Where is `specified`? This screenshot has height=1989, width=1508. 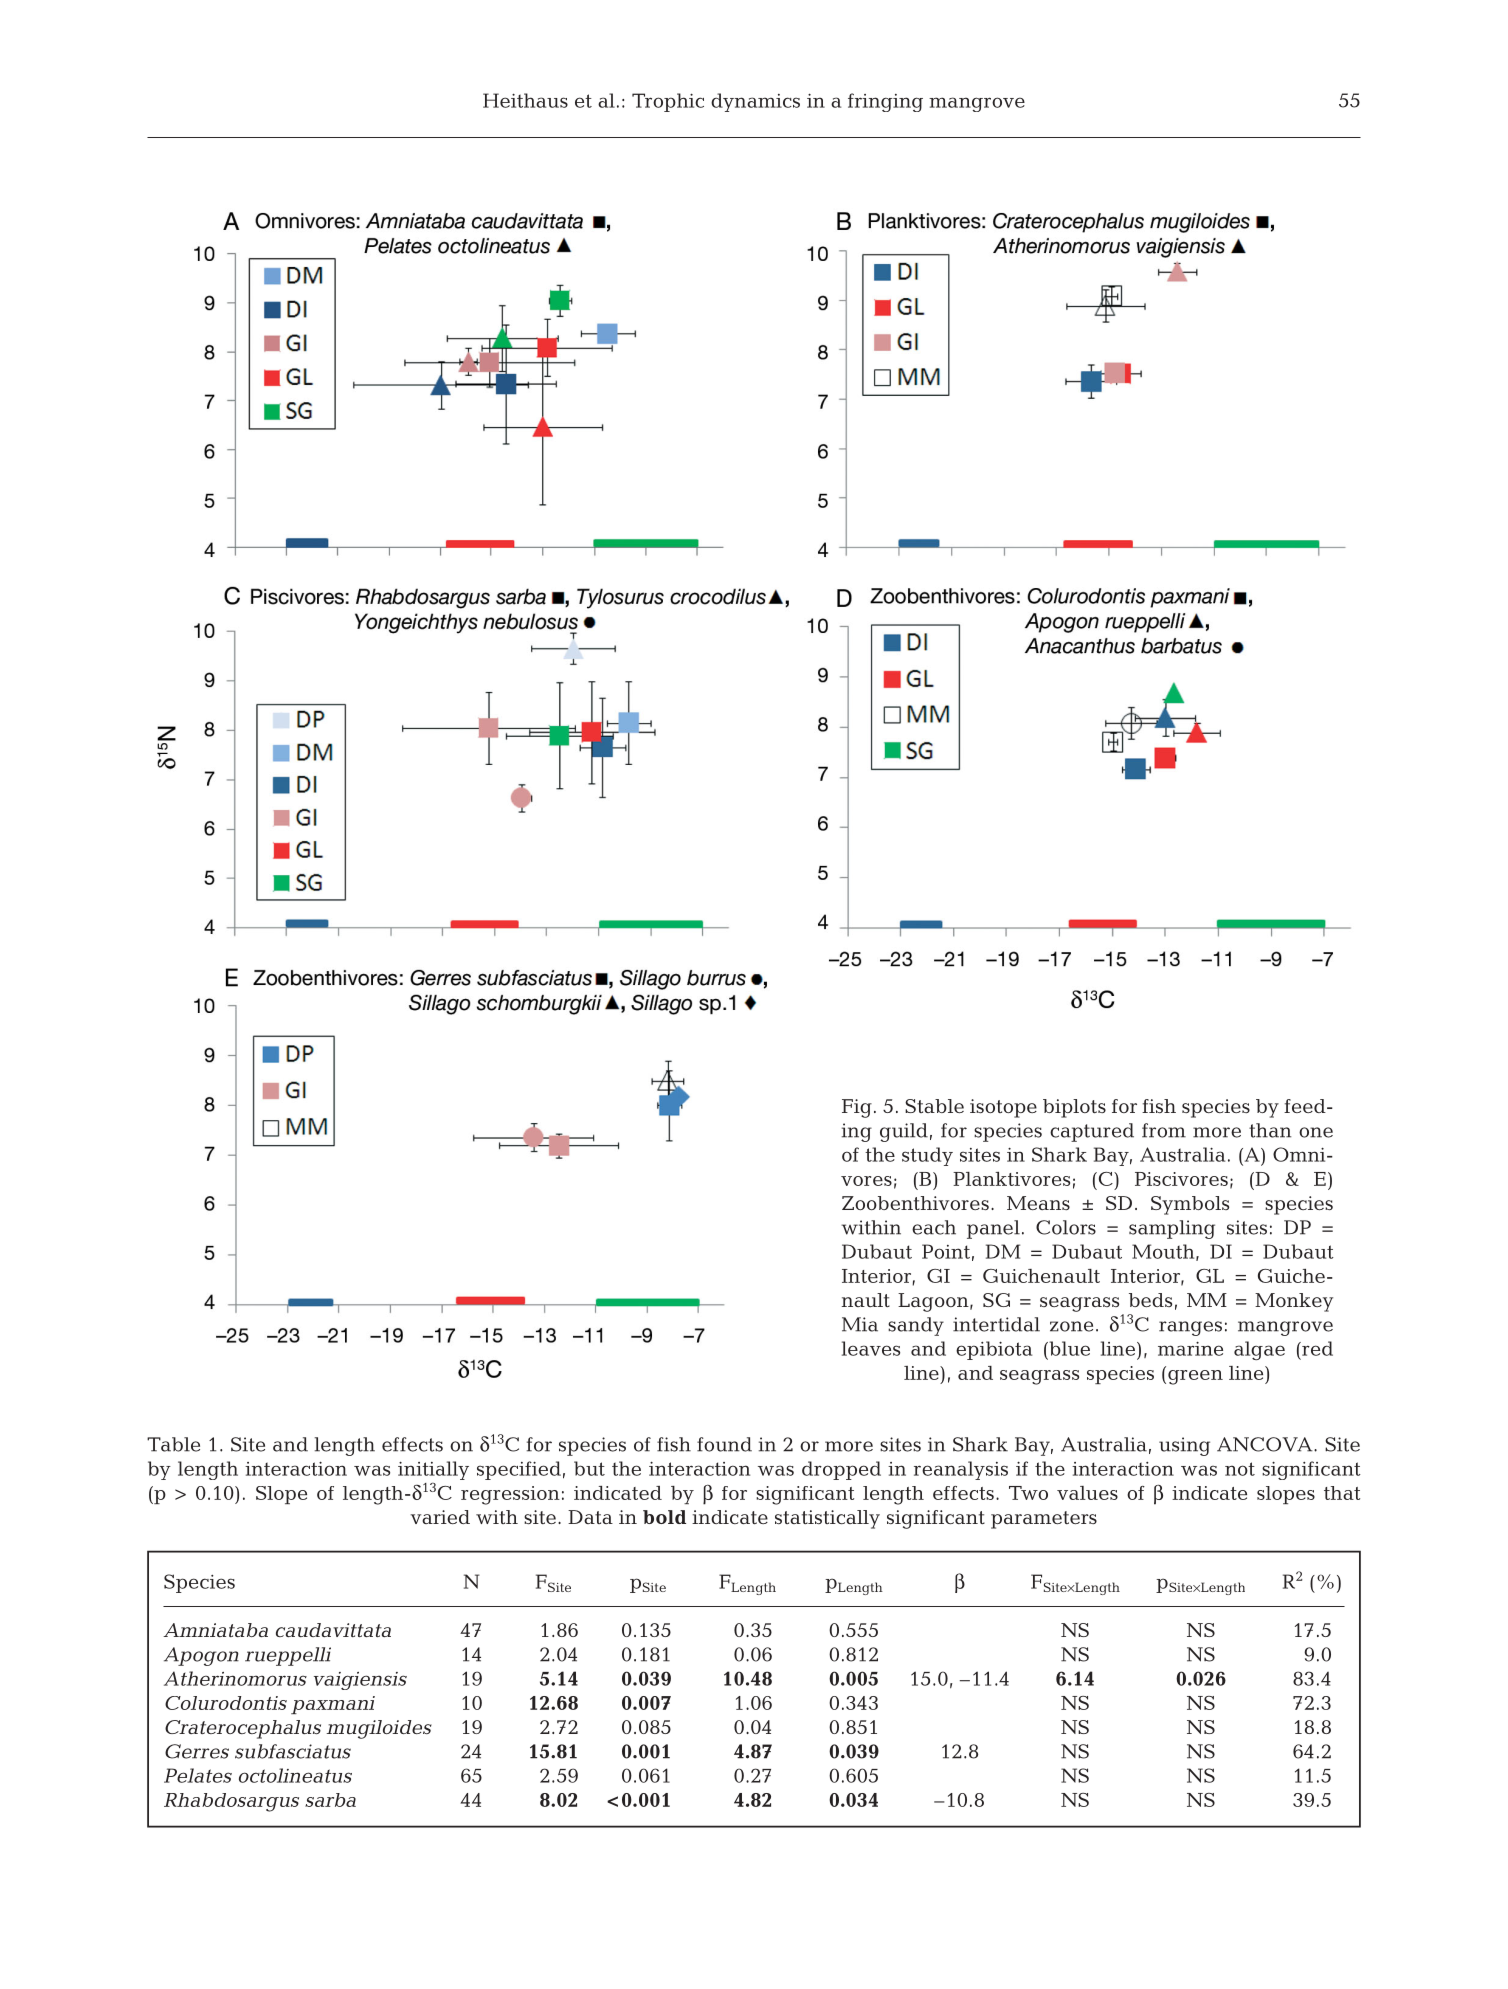
specified is located at coordinates (519, 1470).
